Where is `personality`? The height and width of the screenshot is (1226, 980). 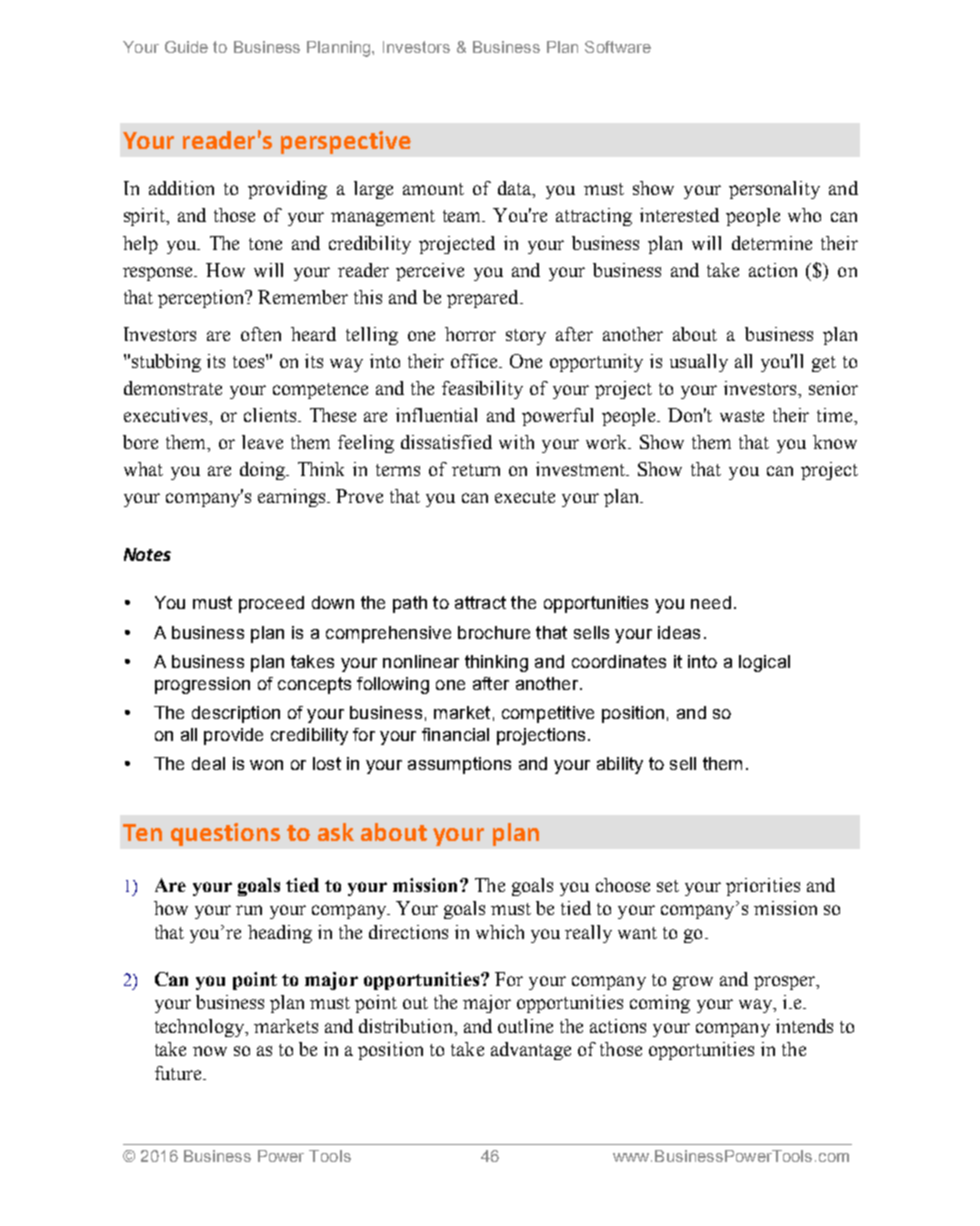
personality is located at coordinates (774, 190).
